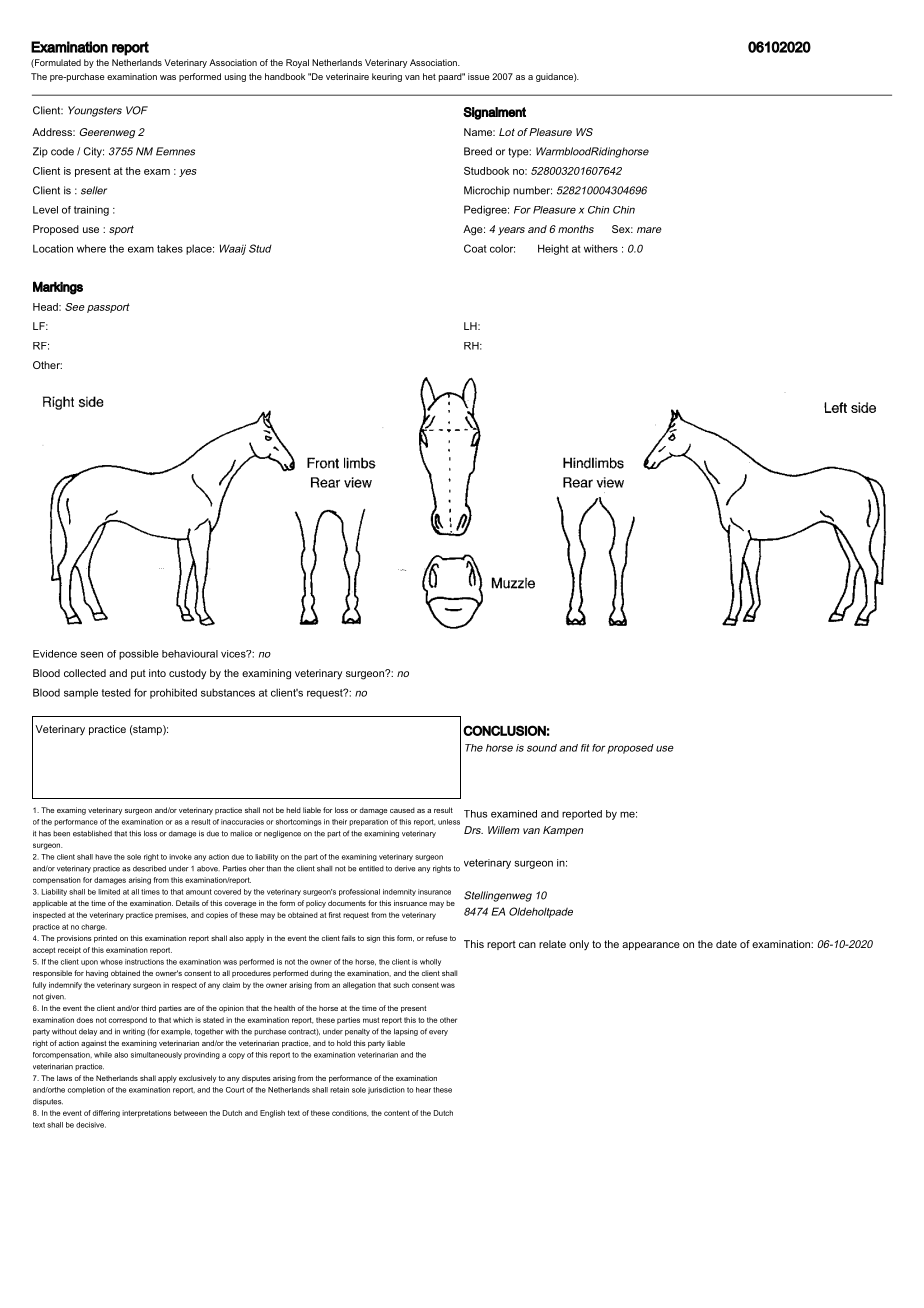 The height and width of the screenshot is (1308, 924). What do you see at coordinates (228, 693) in the screenshot?
I see `substances` at bounding box center [228, 693].
